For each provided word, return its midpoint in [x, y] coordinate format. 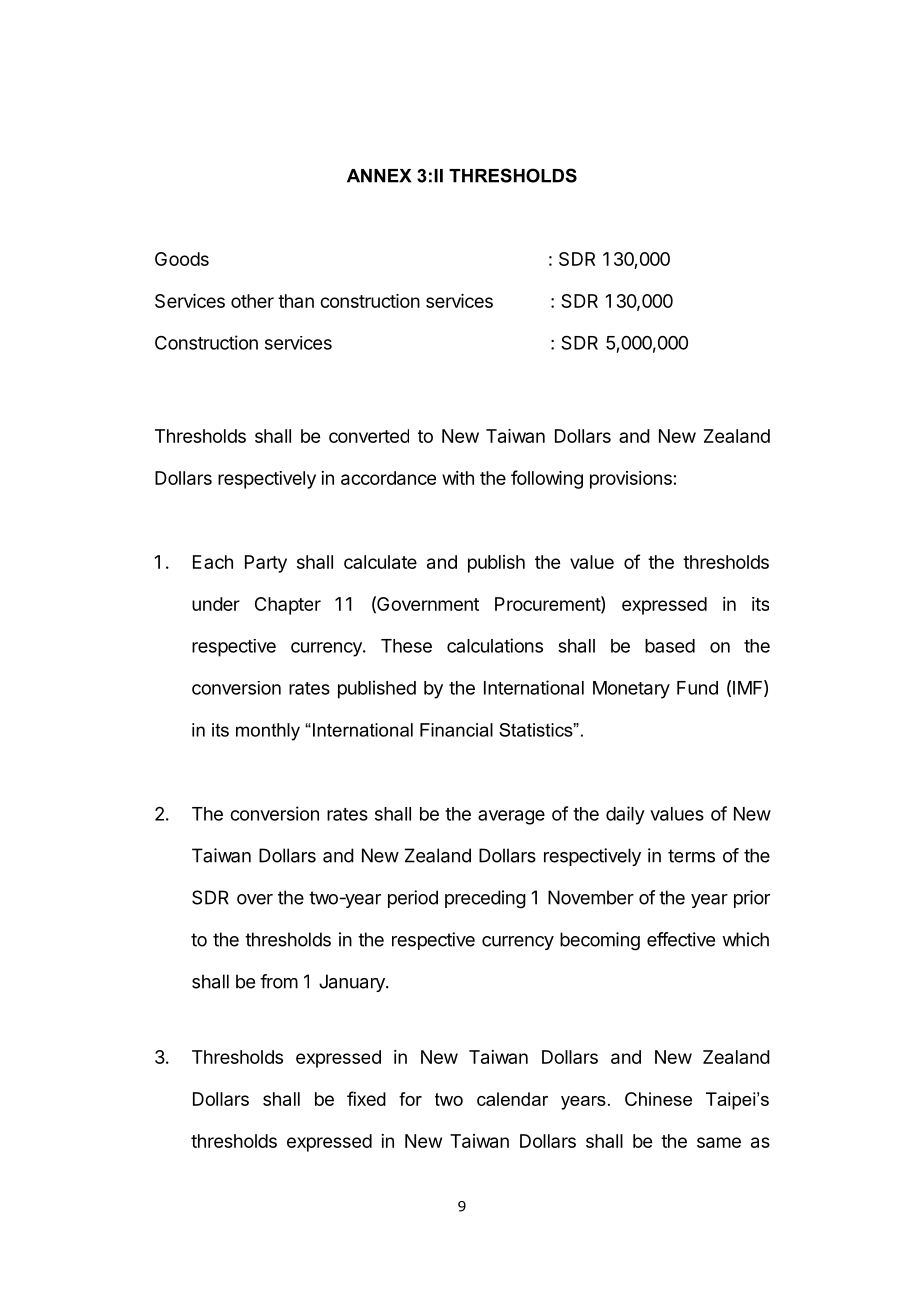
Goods [182, 259]
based [670, 646]
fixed [366, 1098]
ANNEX [379, 176]
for [410, 1099]
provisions [631, 480]
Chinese [658, 1099]
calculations [495, 645]
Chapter [288, 606]
